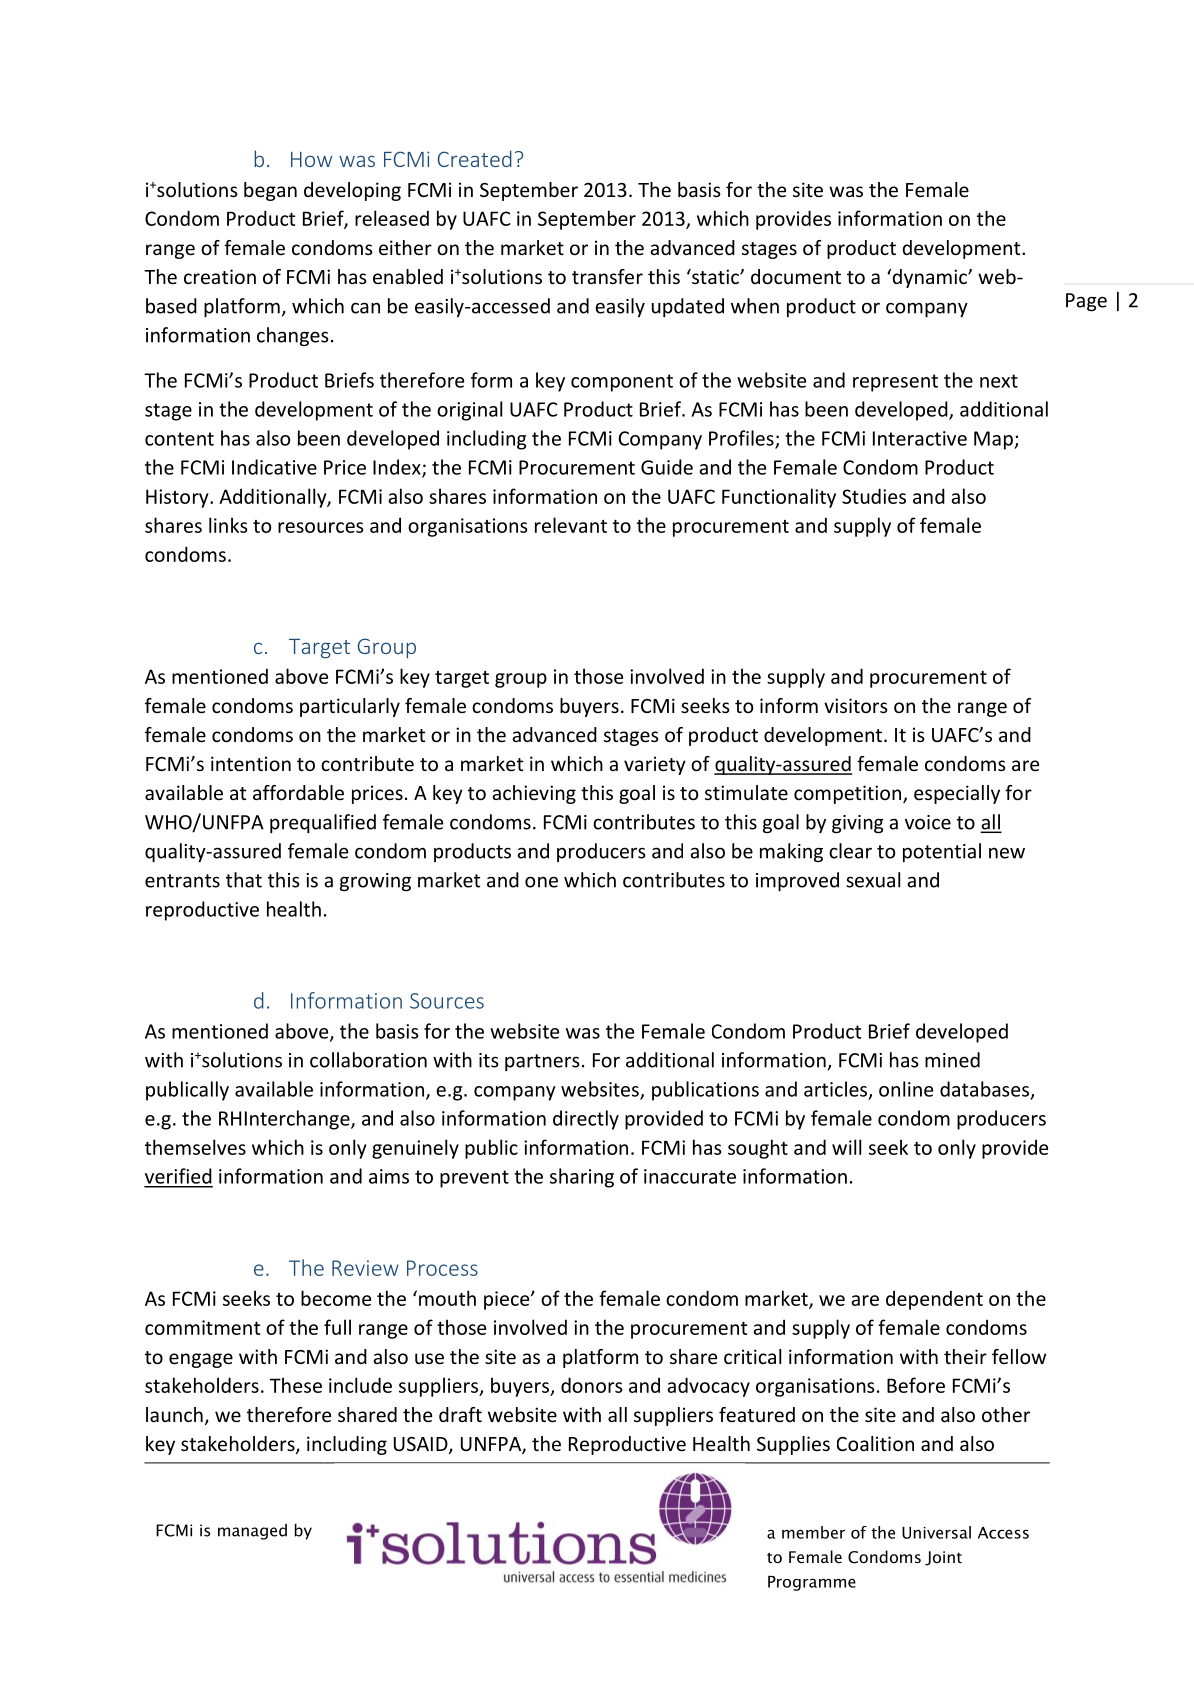 The height and width of the screenshot is (1689, 1194). What do you see at coordinates (244, 880) in the screenshot?
I see `that` at bounding box center [244, 880].
